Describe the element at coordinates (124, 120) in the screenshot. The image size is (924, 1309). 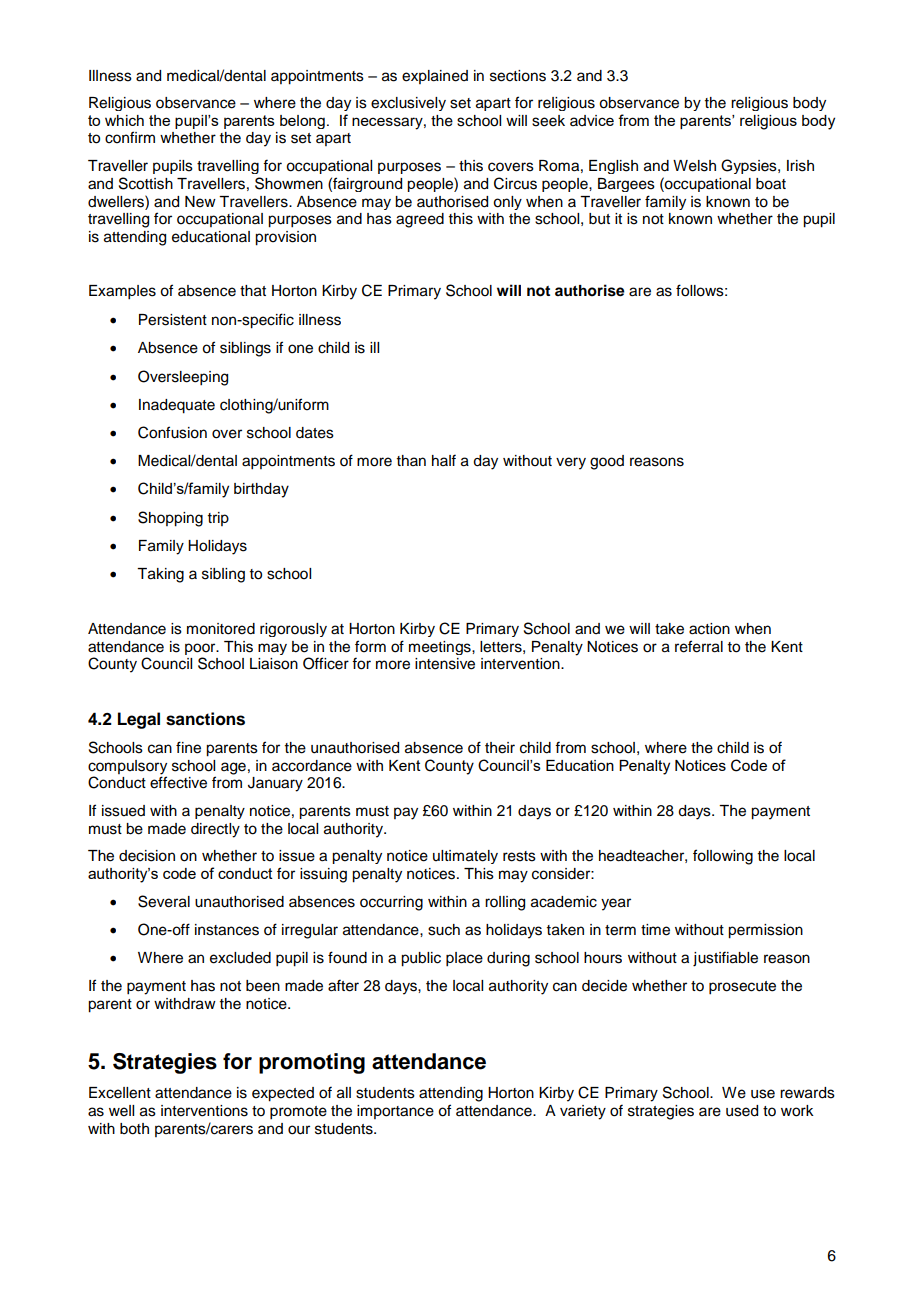
I see `which` at that location.
